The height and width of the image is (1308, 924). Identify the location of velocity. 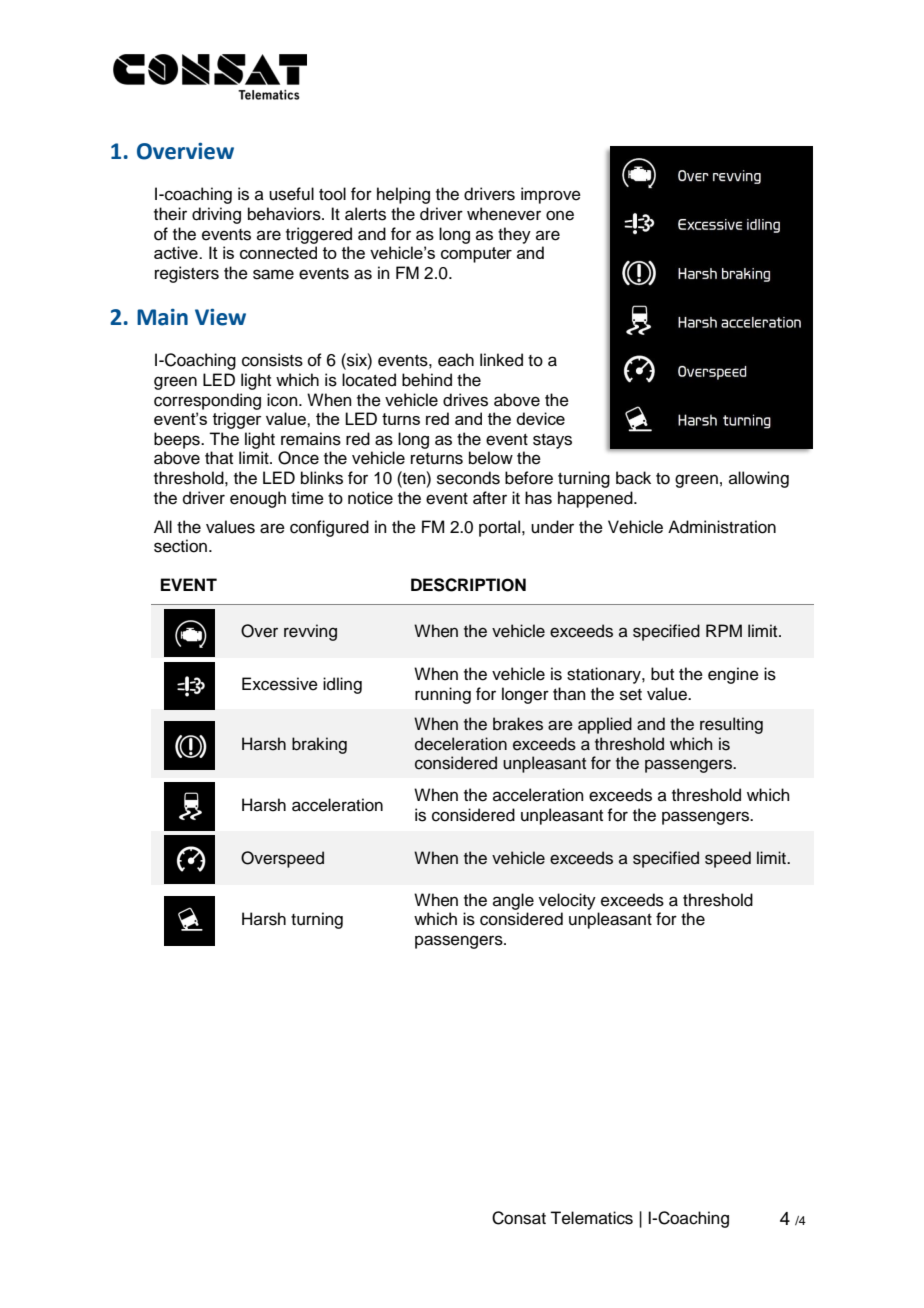
(567, 901).
